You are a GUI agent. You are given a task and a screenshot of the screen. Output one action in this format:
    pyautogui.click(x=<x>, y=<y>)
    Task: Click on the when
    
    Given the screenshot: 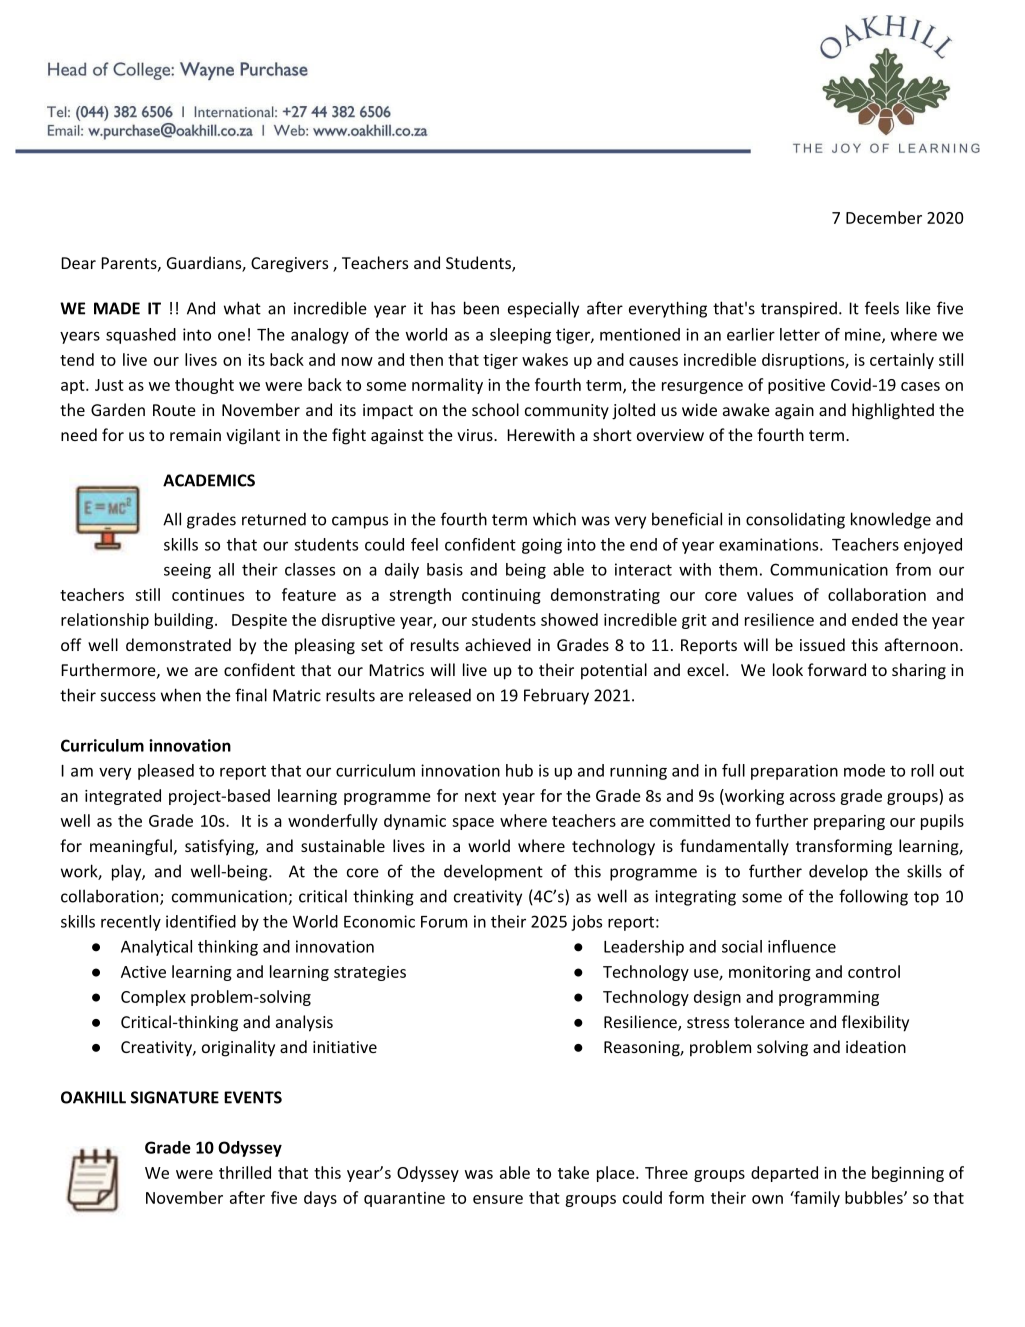 What is the action you would take?
    pyautogui.click(x=181, y=695)
